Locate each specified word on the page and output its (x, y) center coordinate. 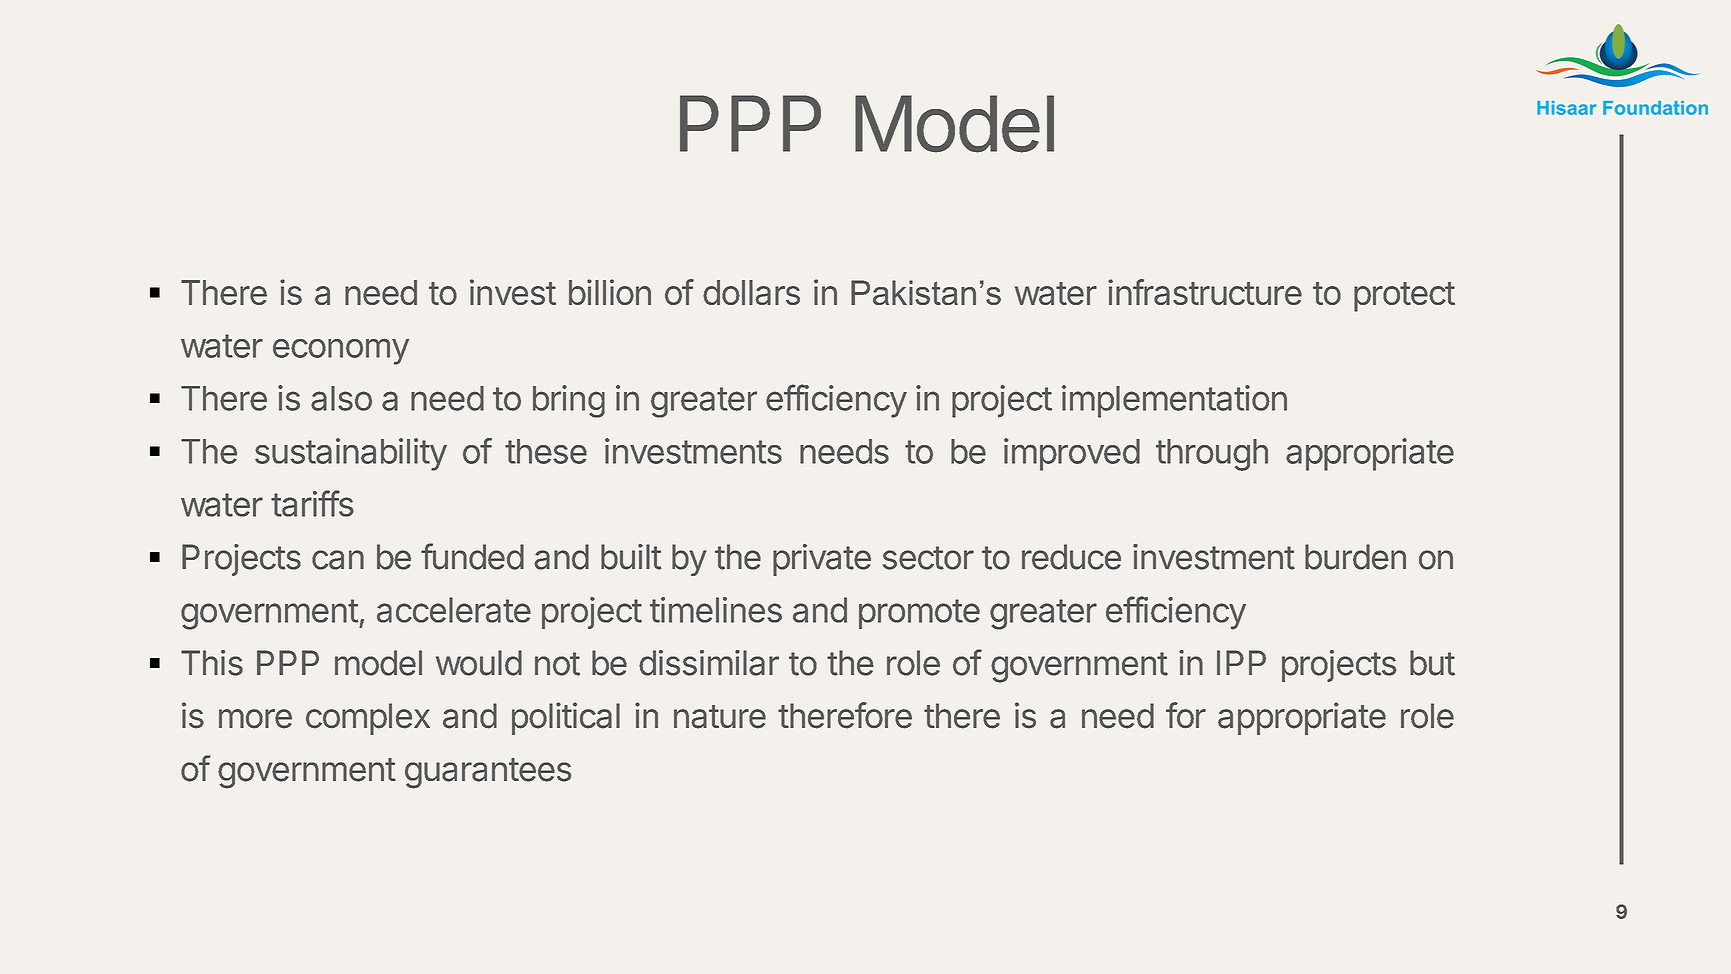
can (338, 560)
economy (341, 351)
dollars (751, 292)
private (822, 560)
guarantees (488, 773)
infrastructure (1205, 292)
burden (1355, 557)
